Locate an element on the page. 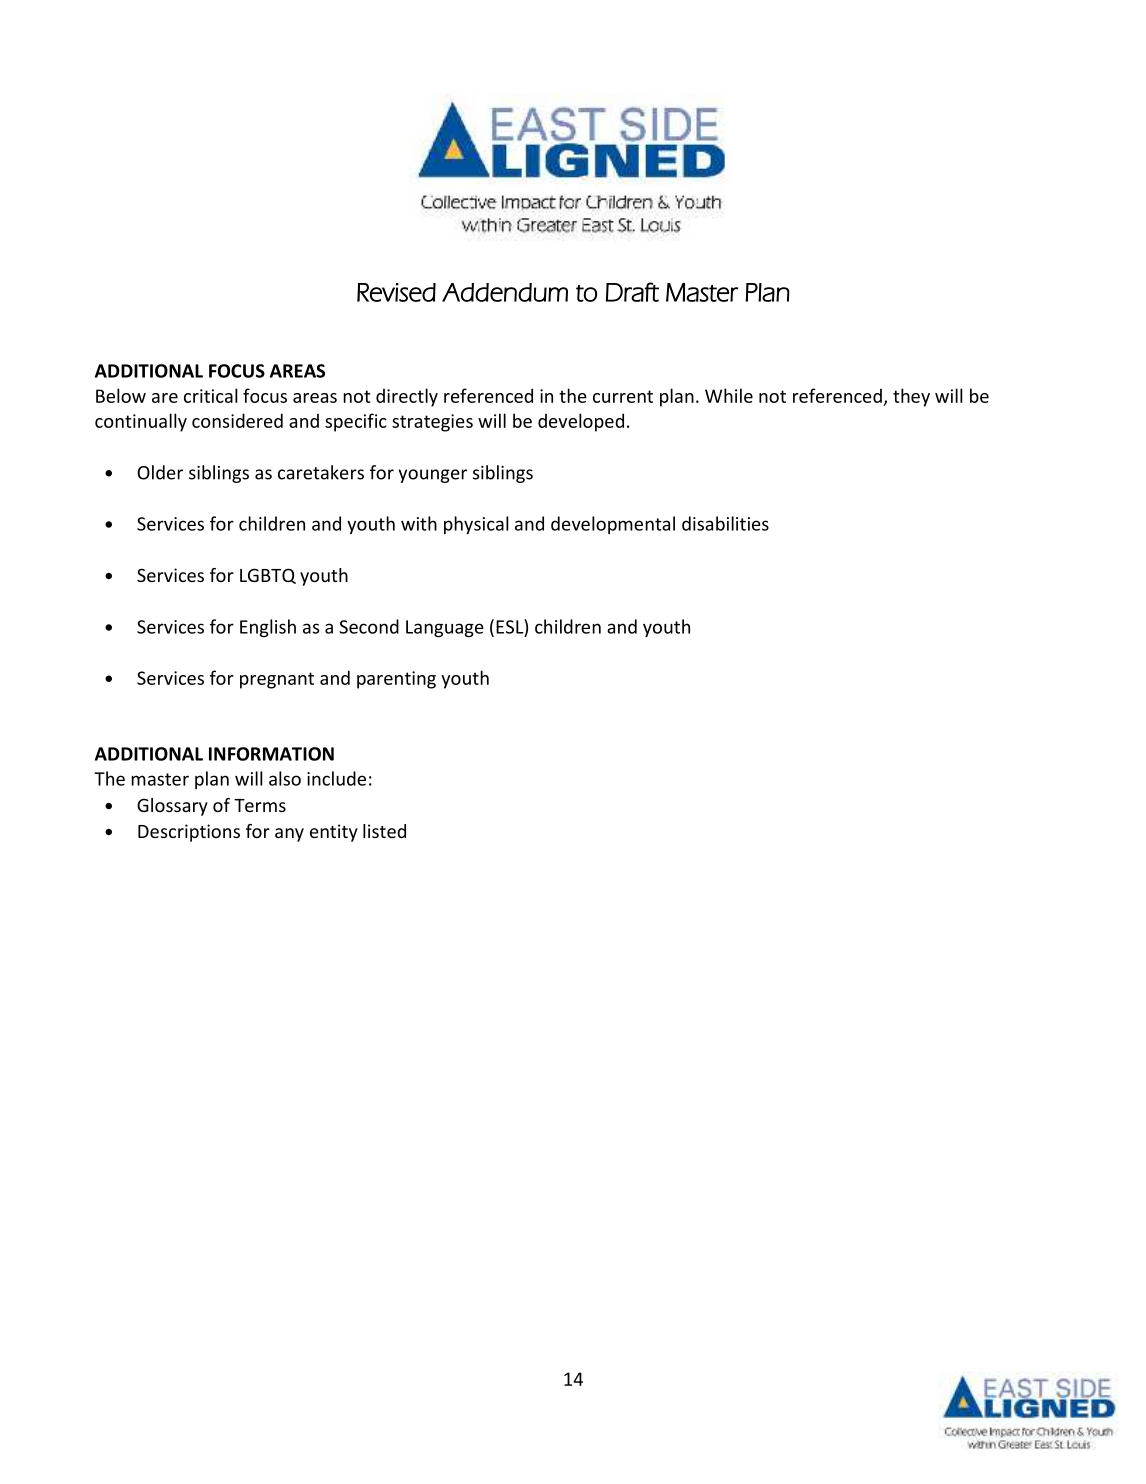 The height and width of the page is (1484, 1146). listed is located at coordinates (384, 831).
